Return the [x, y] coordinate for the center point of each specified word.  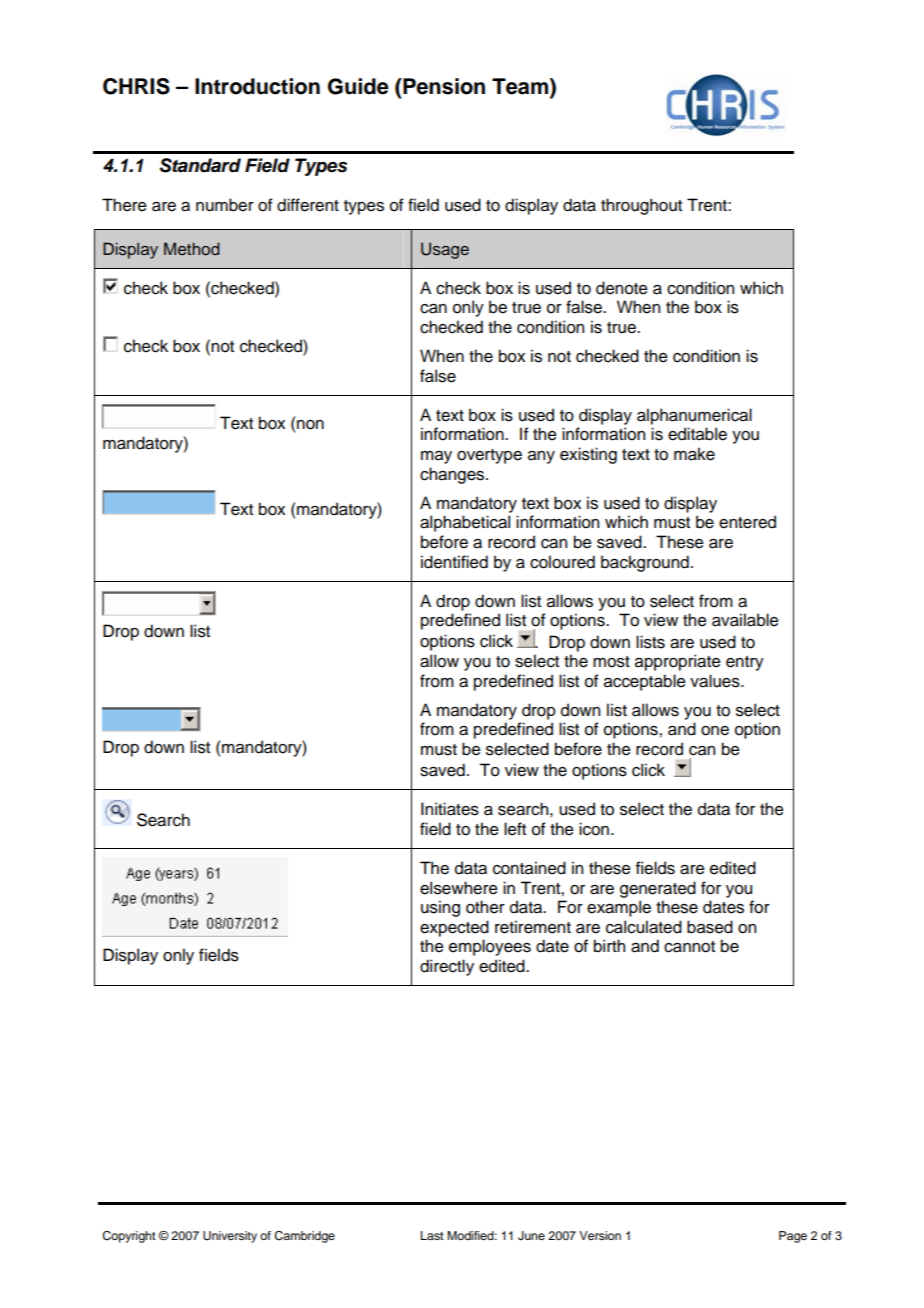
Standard [200, 165]
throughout [641, 206]
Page [793, 1237]
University [230, 1237]
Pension [443, 86]
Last [432, 1235]
